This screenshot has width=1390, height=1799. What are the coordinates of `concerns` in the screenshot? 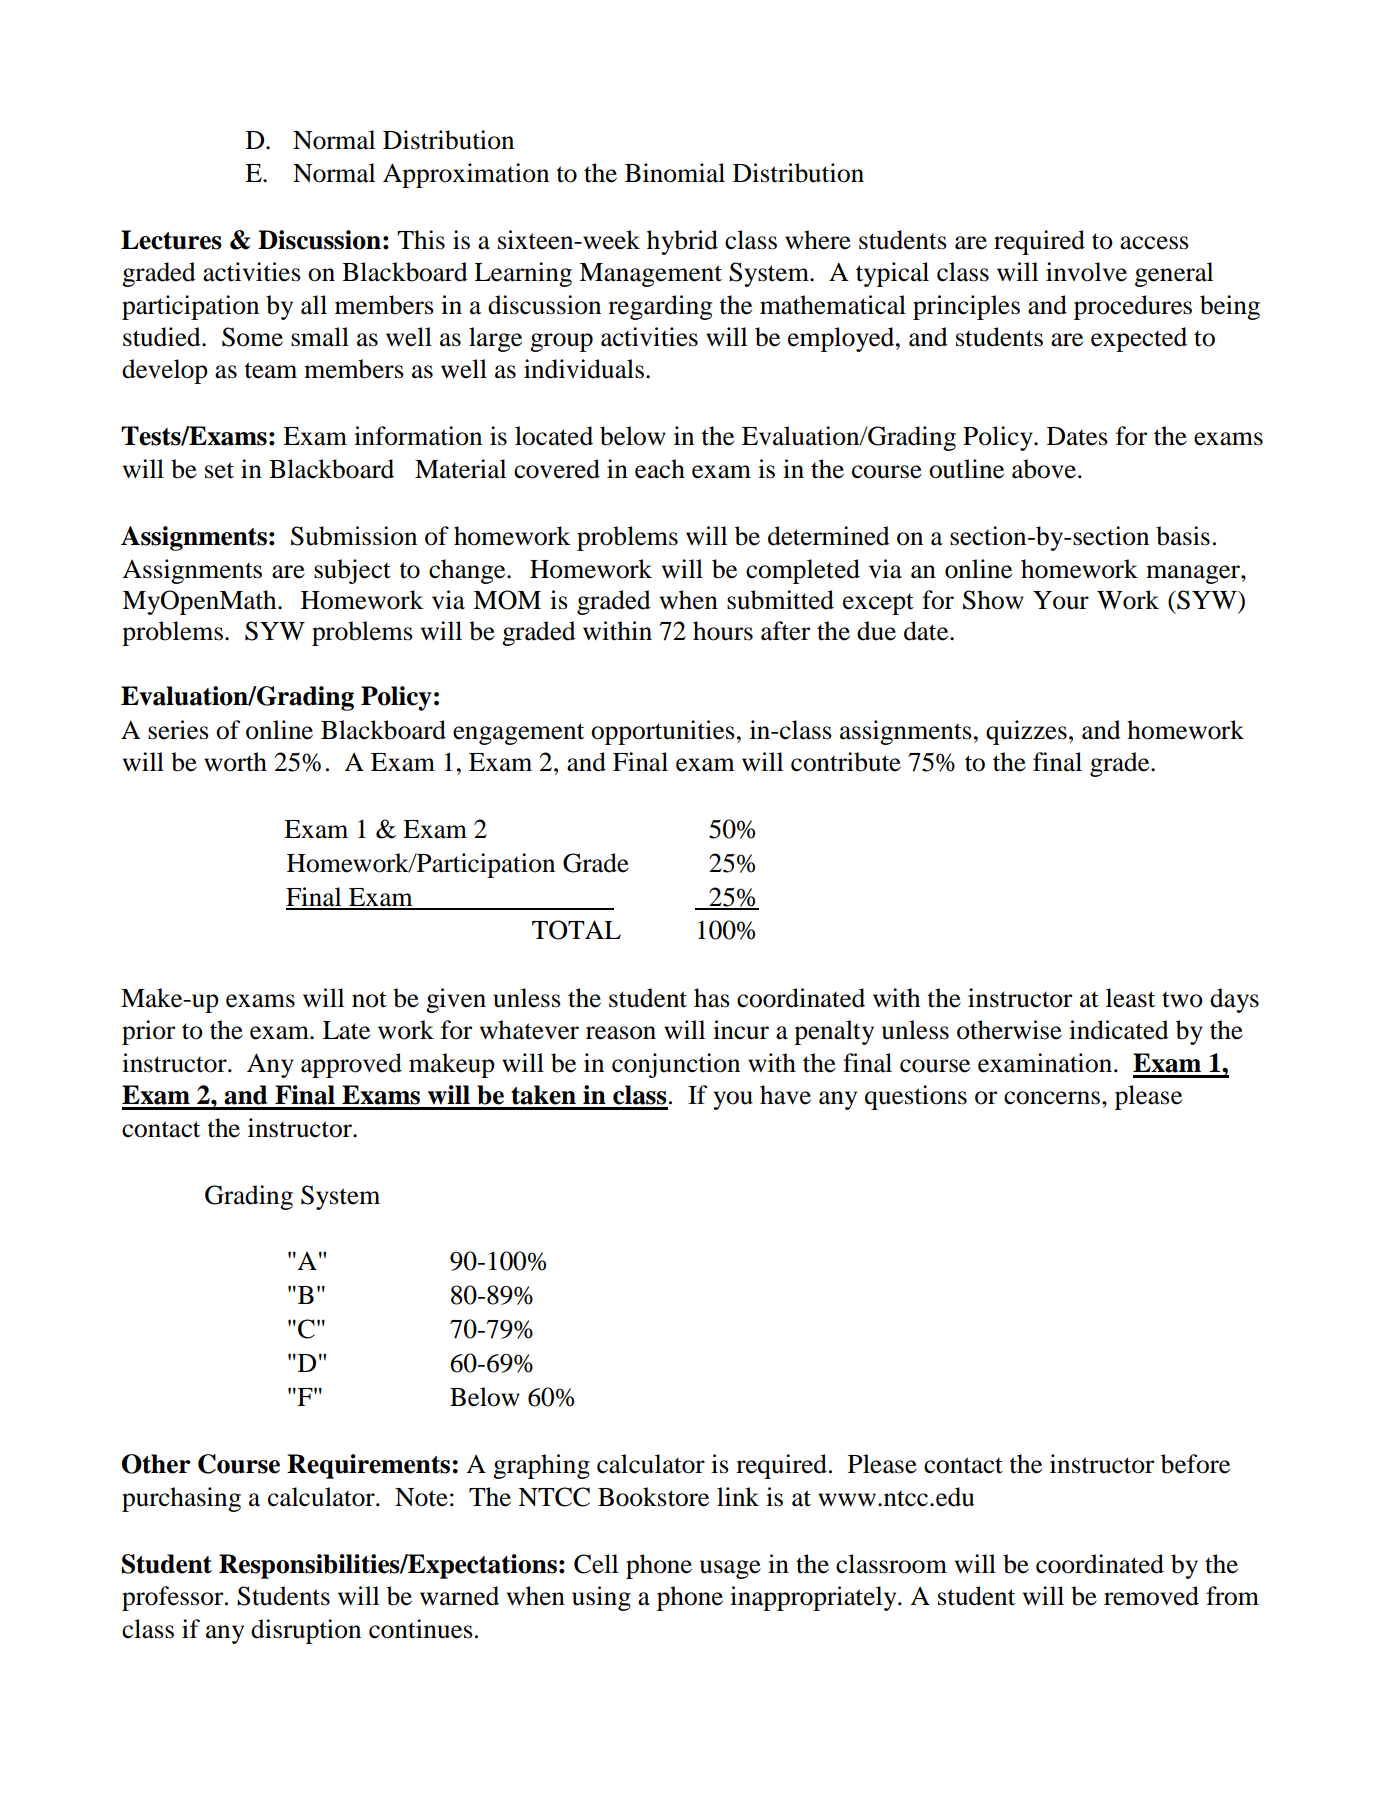 It's located at (1052, 1098).
